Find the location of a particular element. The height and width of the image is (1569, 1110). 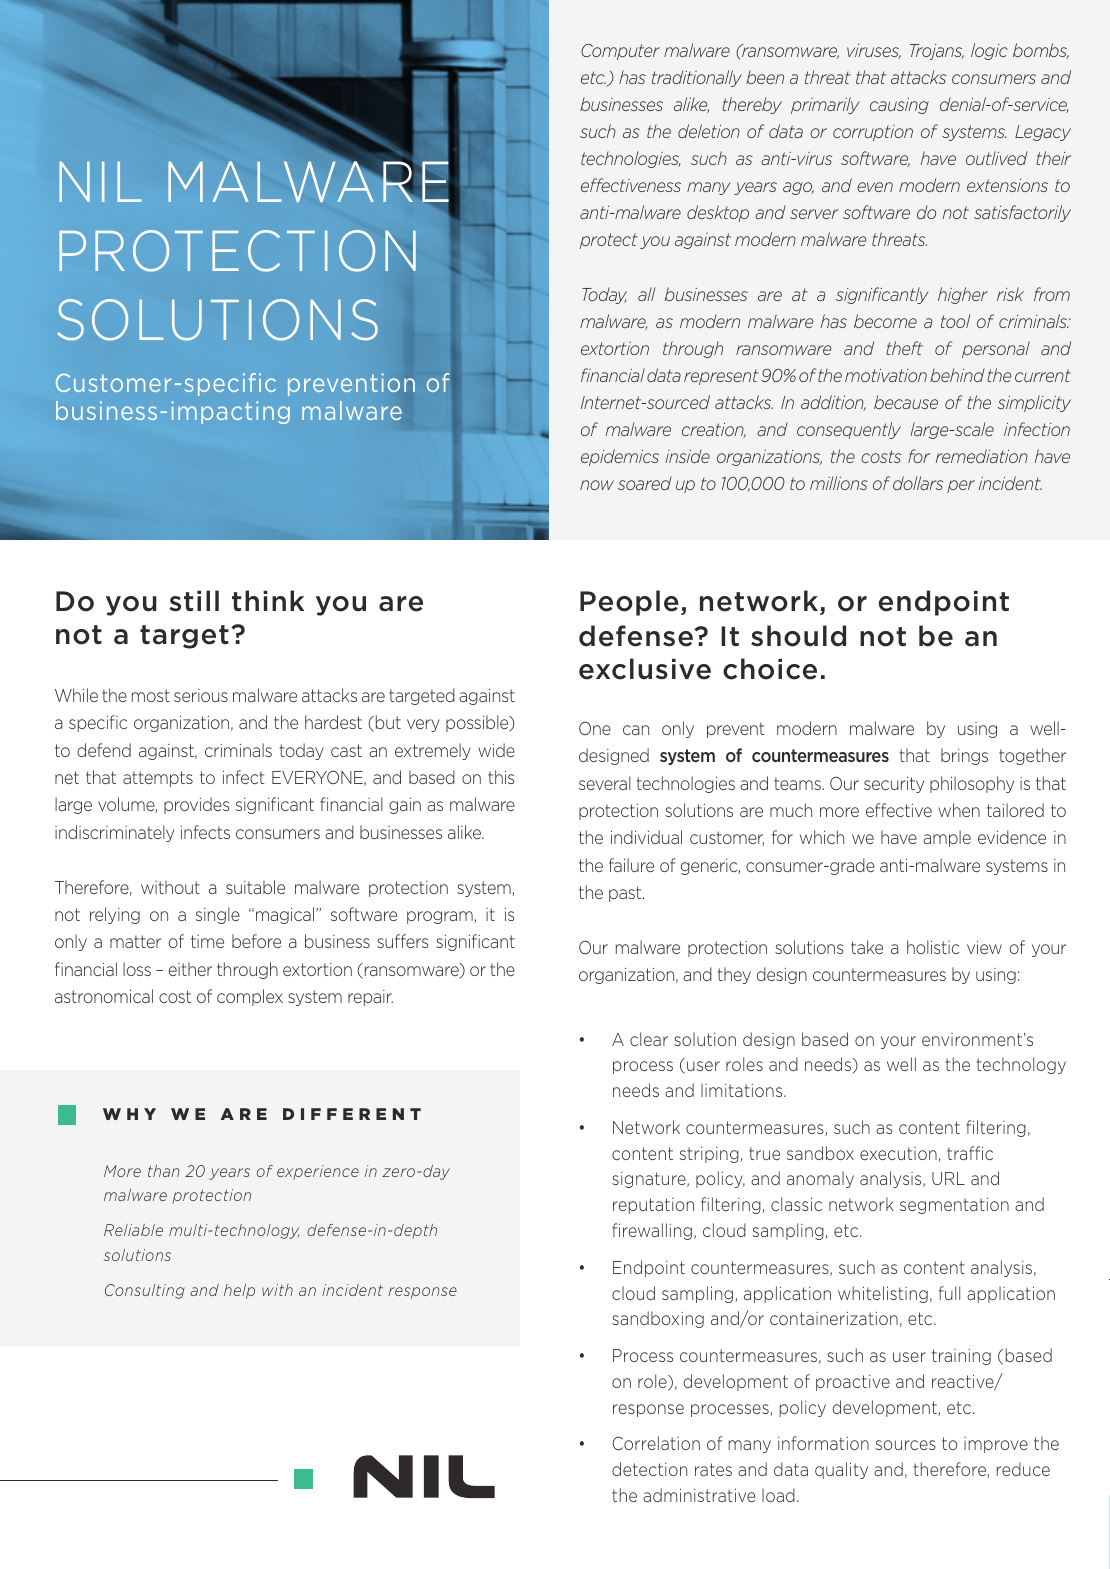

help is located at coordinates (239, 1291).
